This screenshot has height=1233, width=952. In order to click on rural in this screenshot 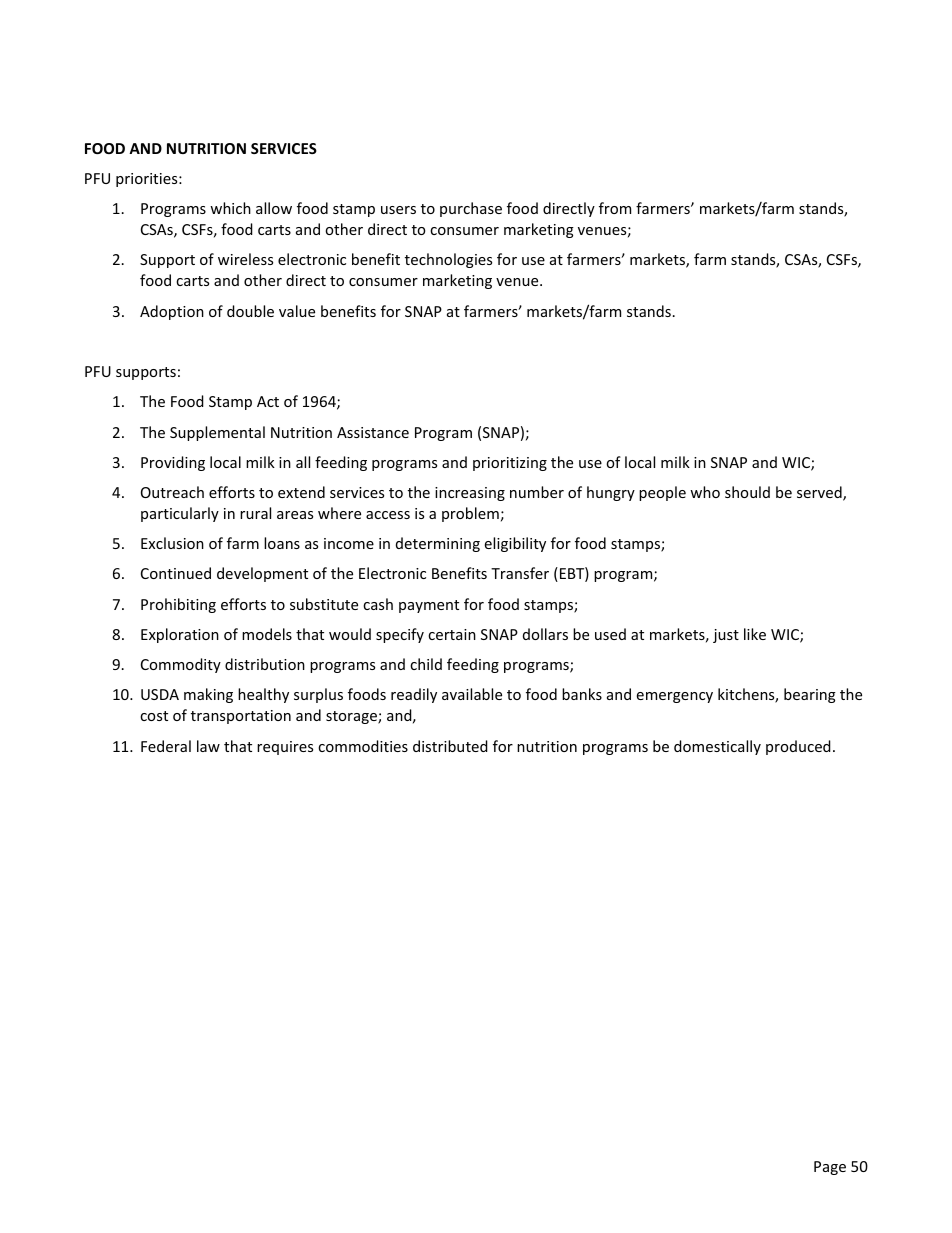, I will do `click(255, 513)`.
